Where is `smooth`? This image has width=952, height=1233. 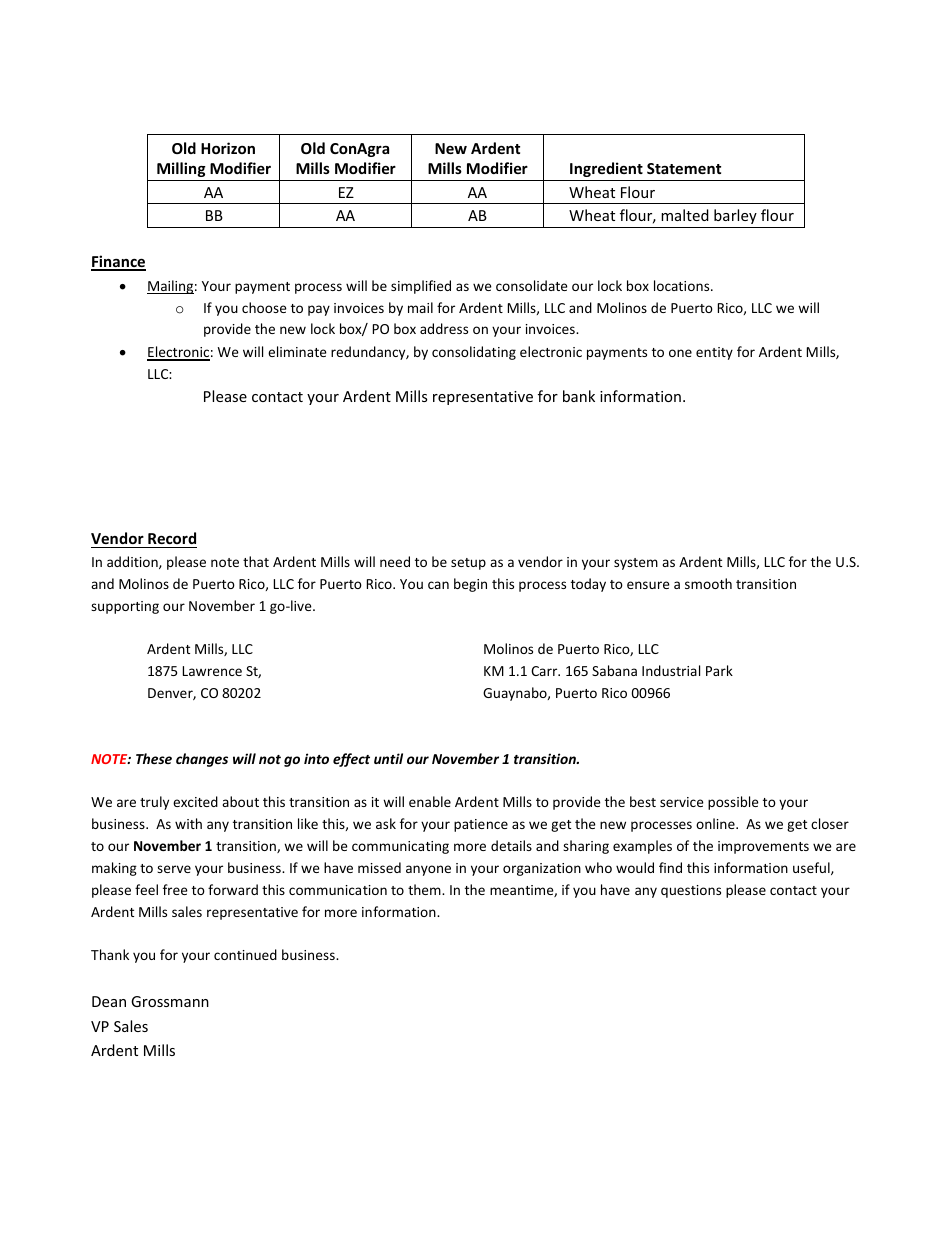 smooth is located at coordinates (708, 583).
